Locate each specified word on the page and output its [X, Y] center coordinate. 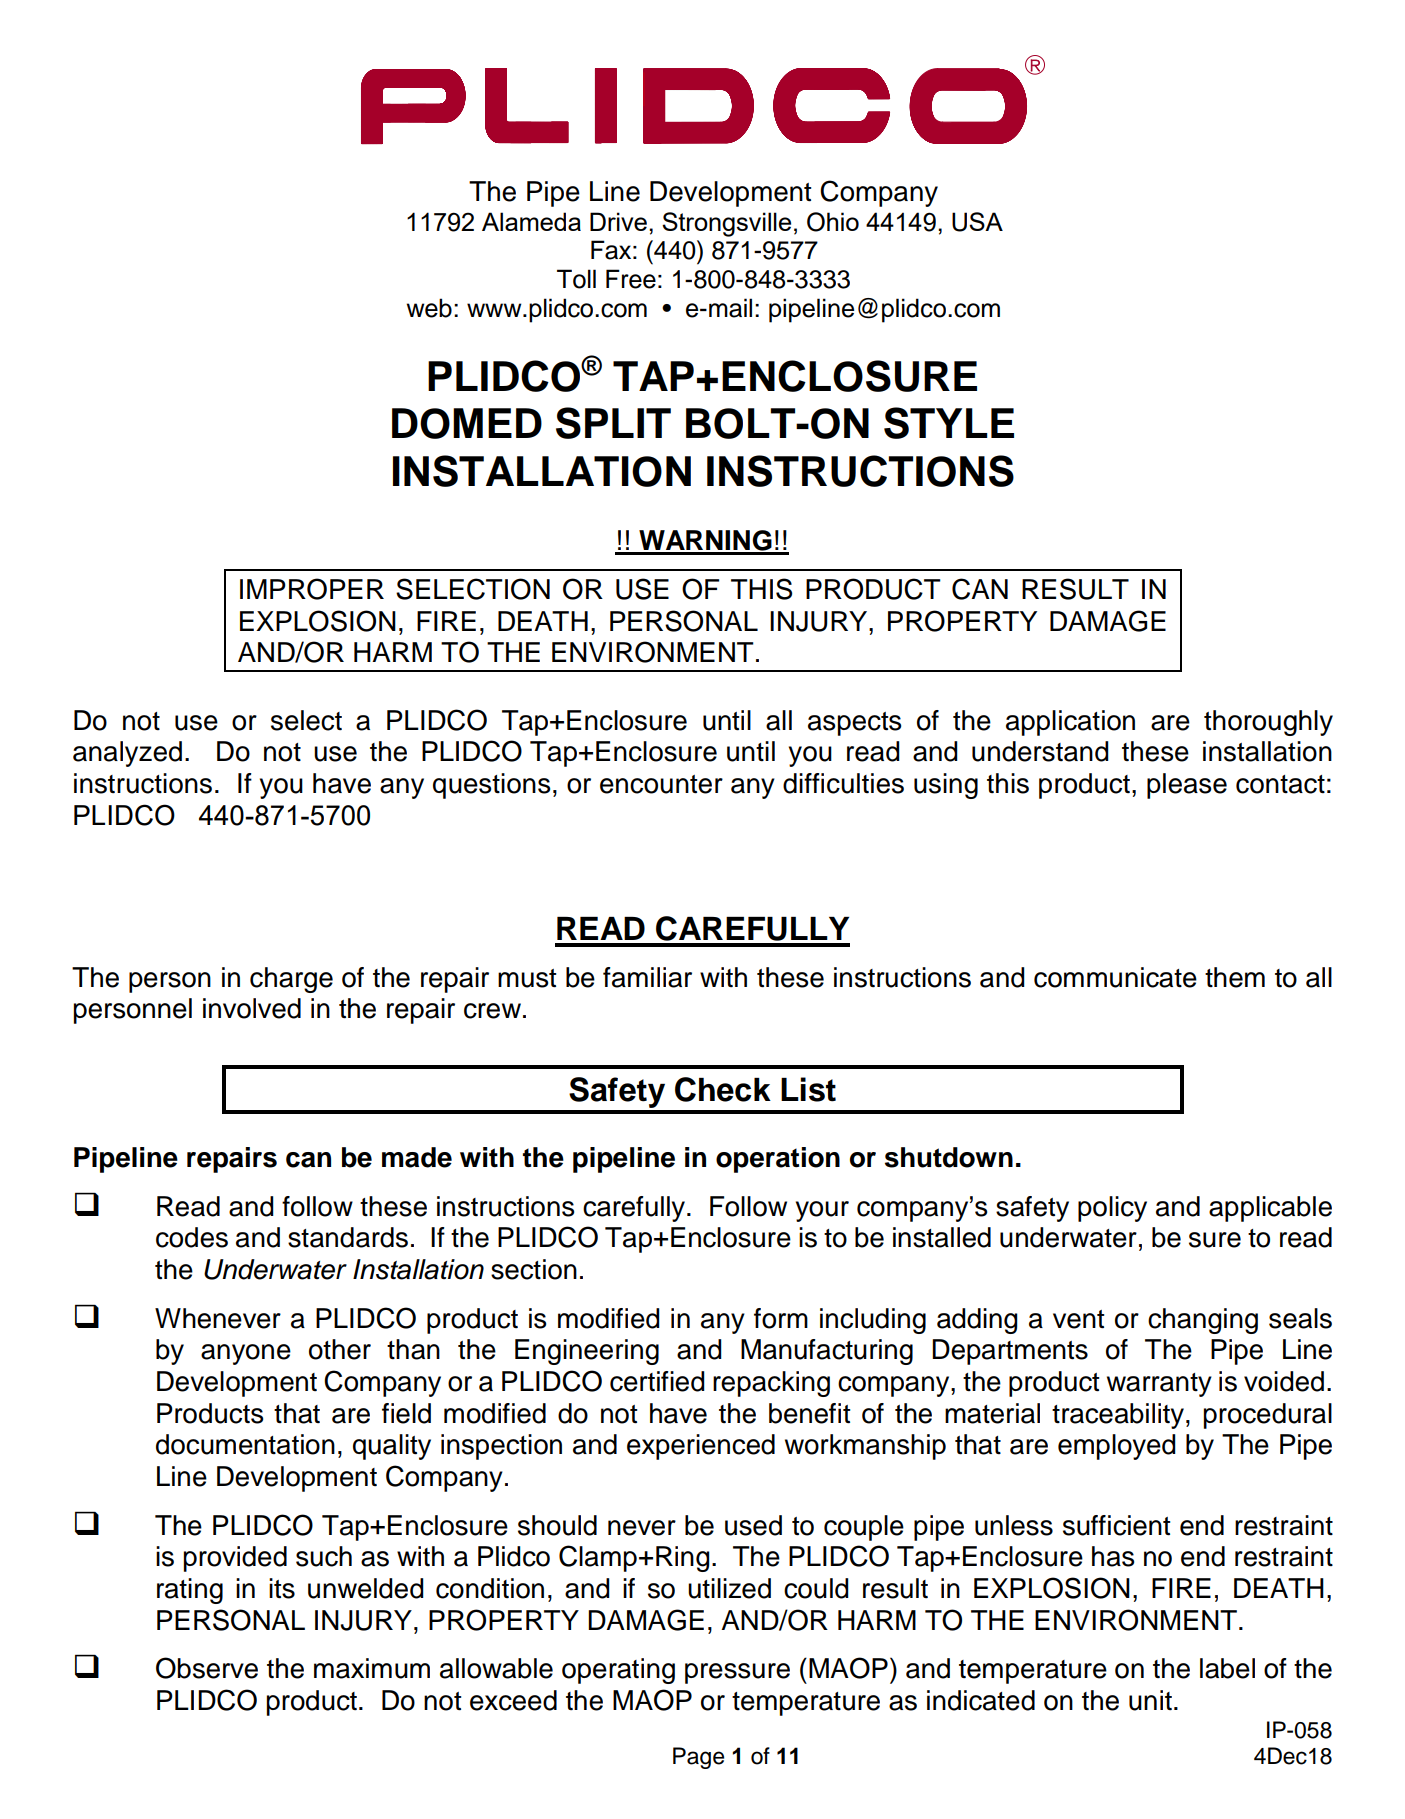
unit [1150, 1700]
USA [977, 222]
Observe [207, 1668]
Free [631, 279]
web [429, 308]
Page [698, 1758]
